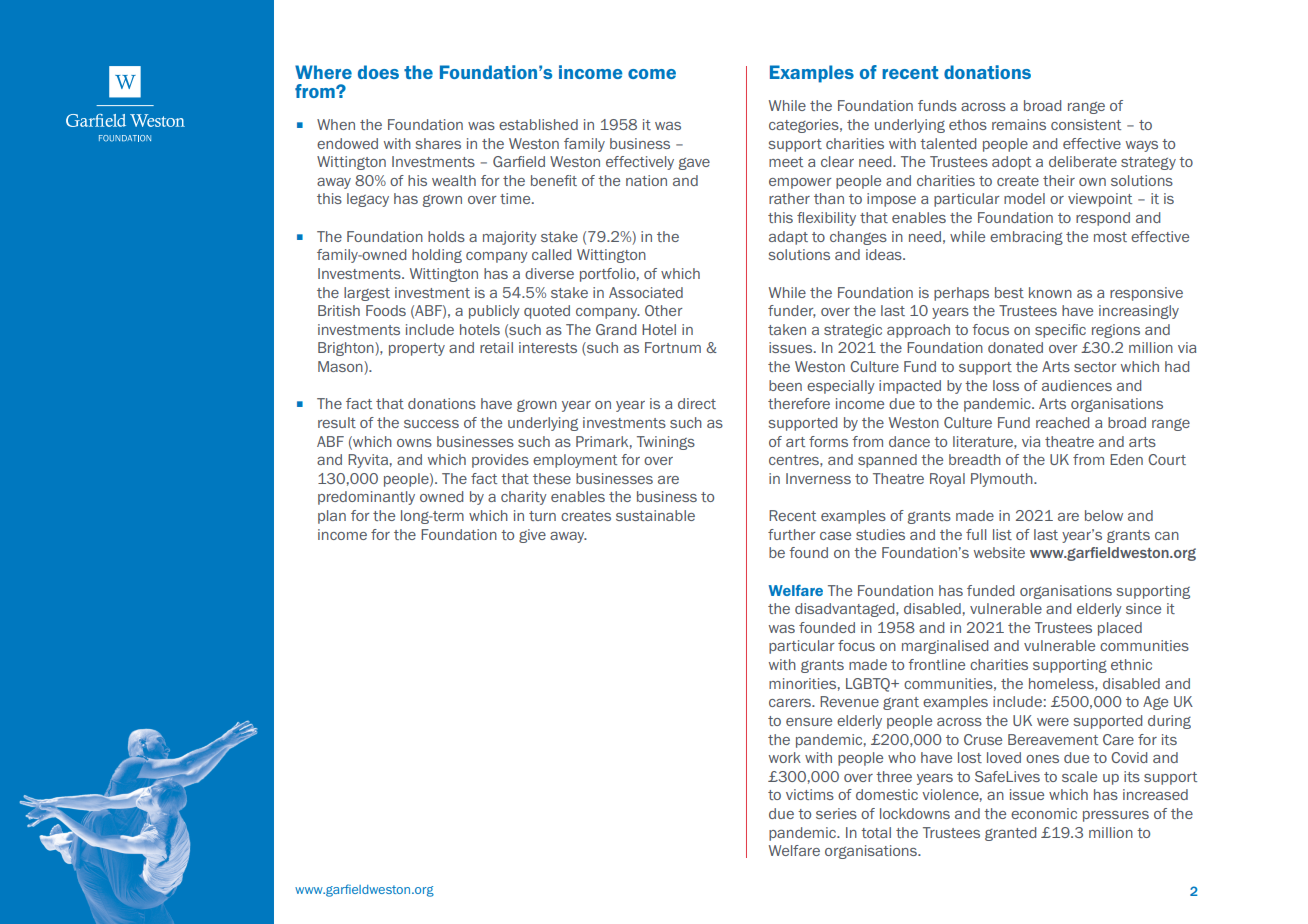  Describe the element at coordinates (786, 162) in the screenshot. I see `meet` at that location.
